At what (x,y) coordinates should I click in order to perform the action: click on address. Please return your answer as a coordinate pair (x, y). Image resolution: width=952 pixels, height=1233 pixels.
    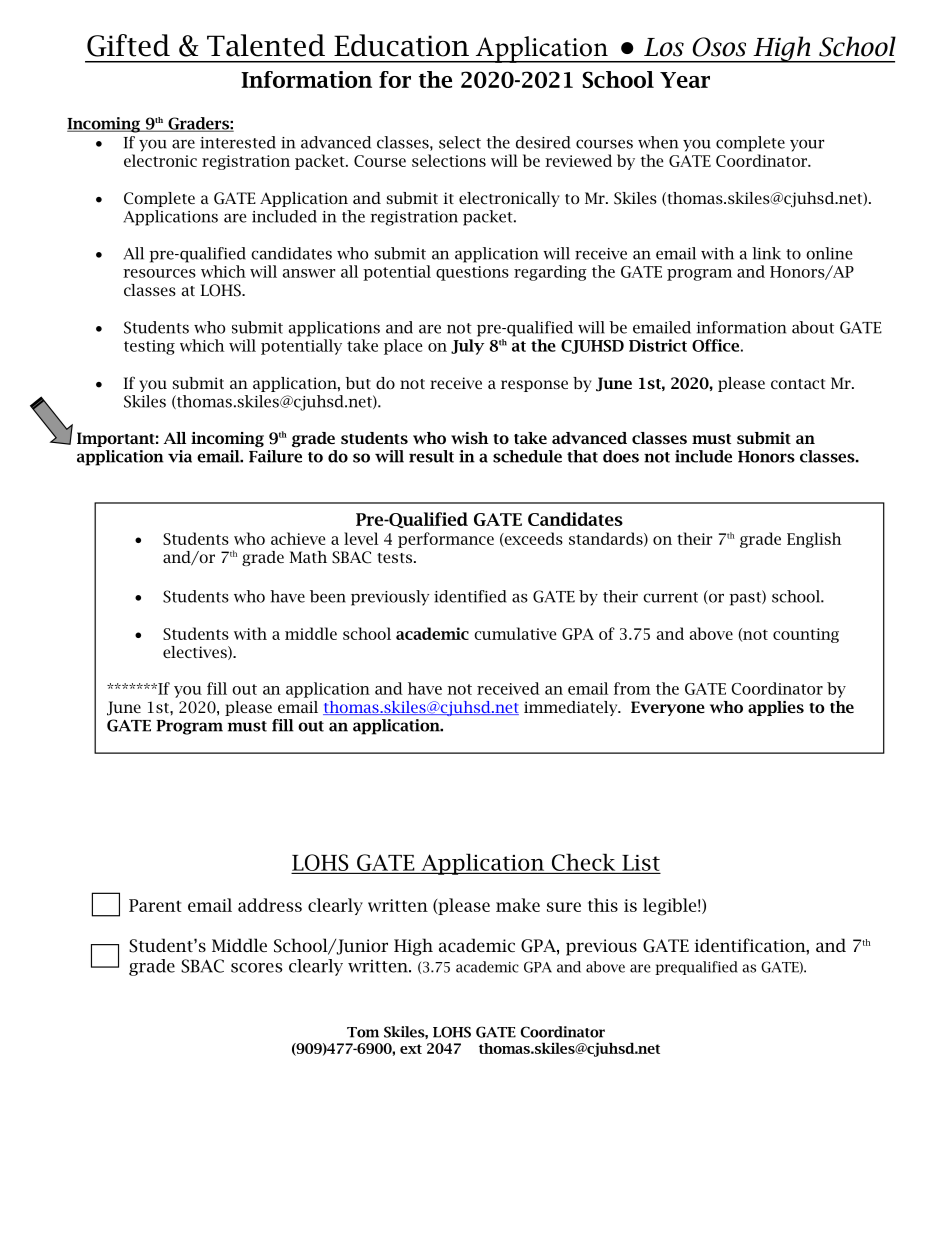
    Looking at the image, I should click on (270, 905).
